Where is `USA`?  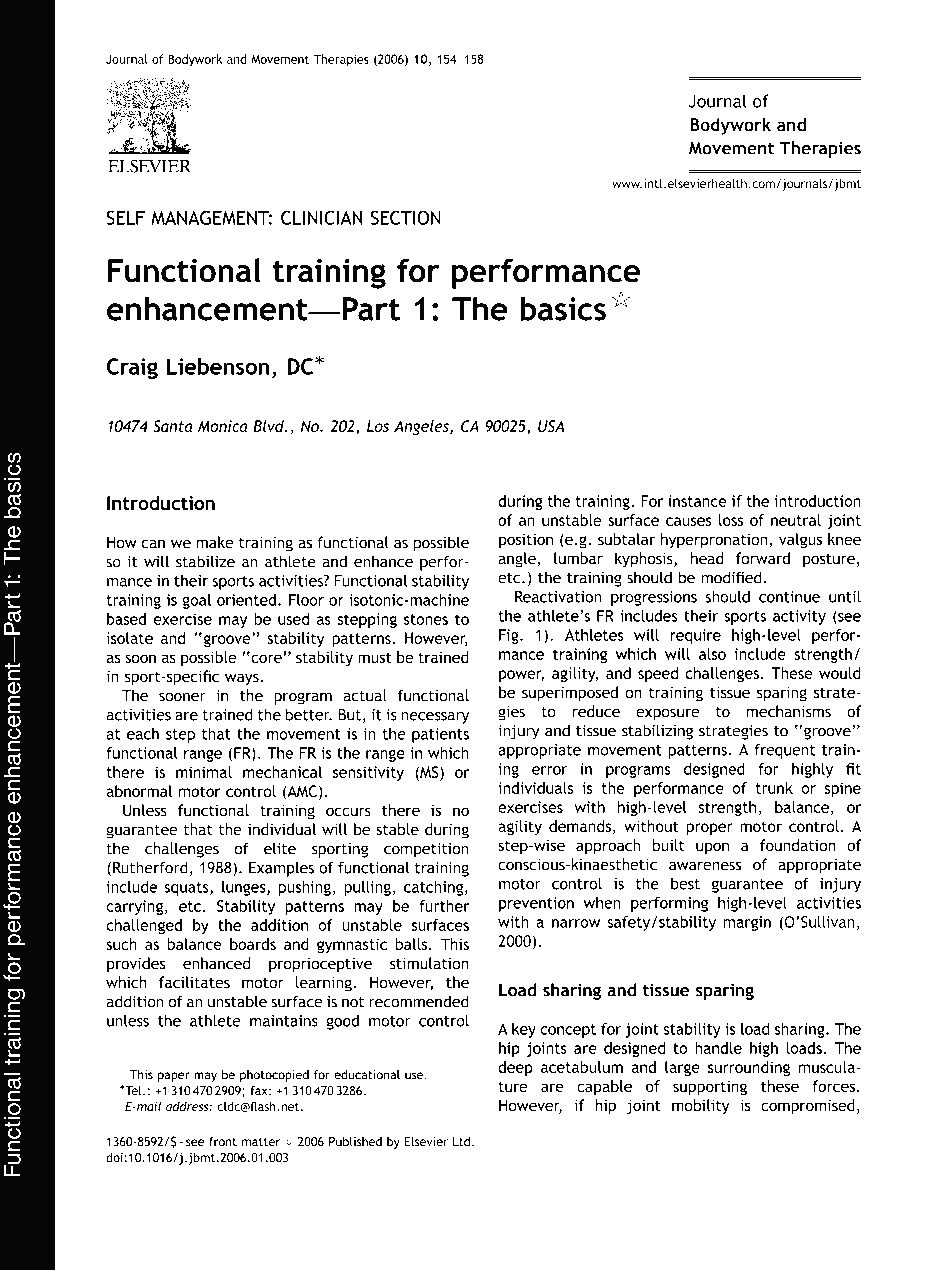
USA is located at coordinates (551, 426).
